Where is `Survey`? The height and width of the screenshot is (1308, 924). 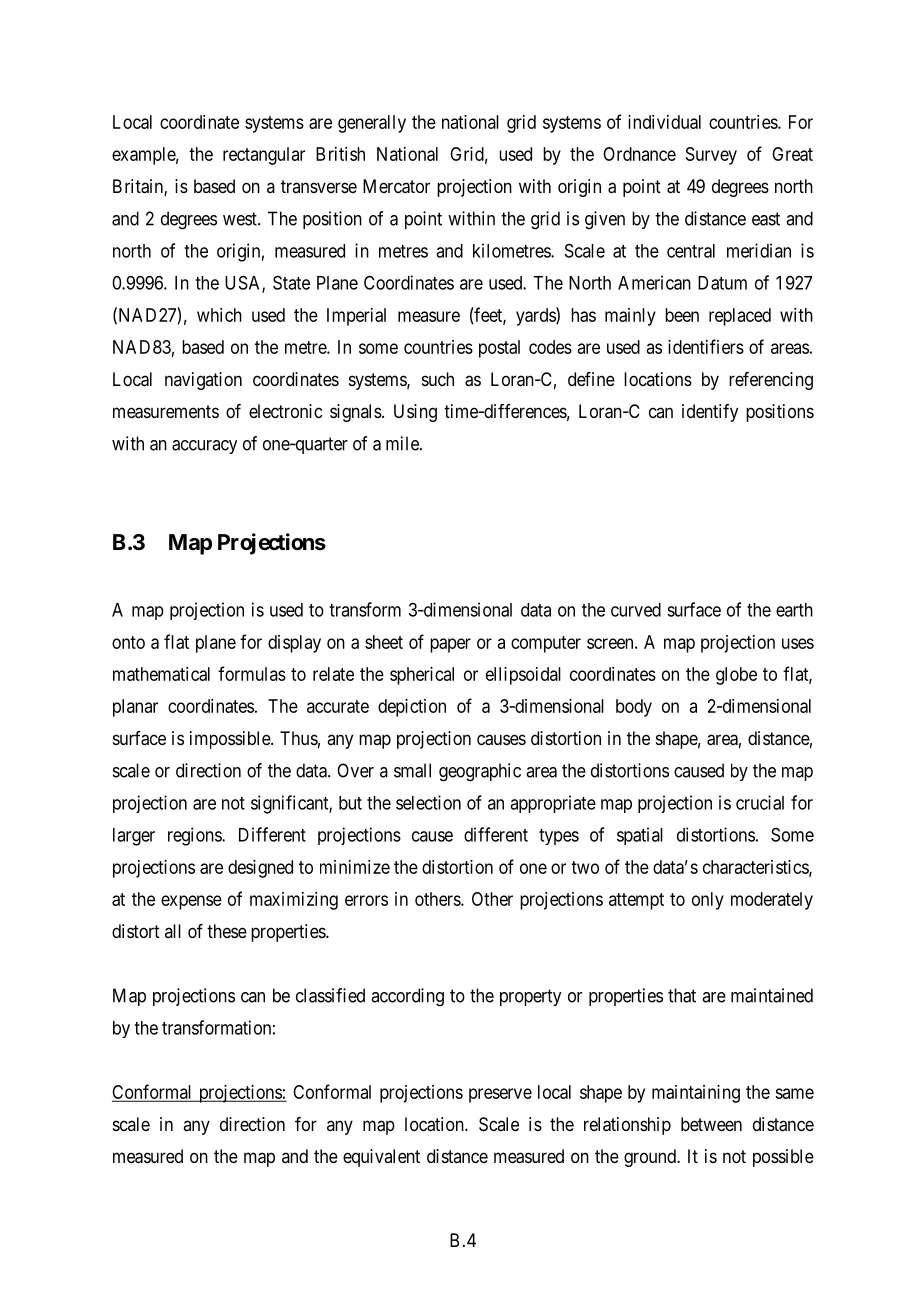 Survey is located at coordinates (711, 156).
